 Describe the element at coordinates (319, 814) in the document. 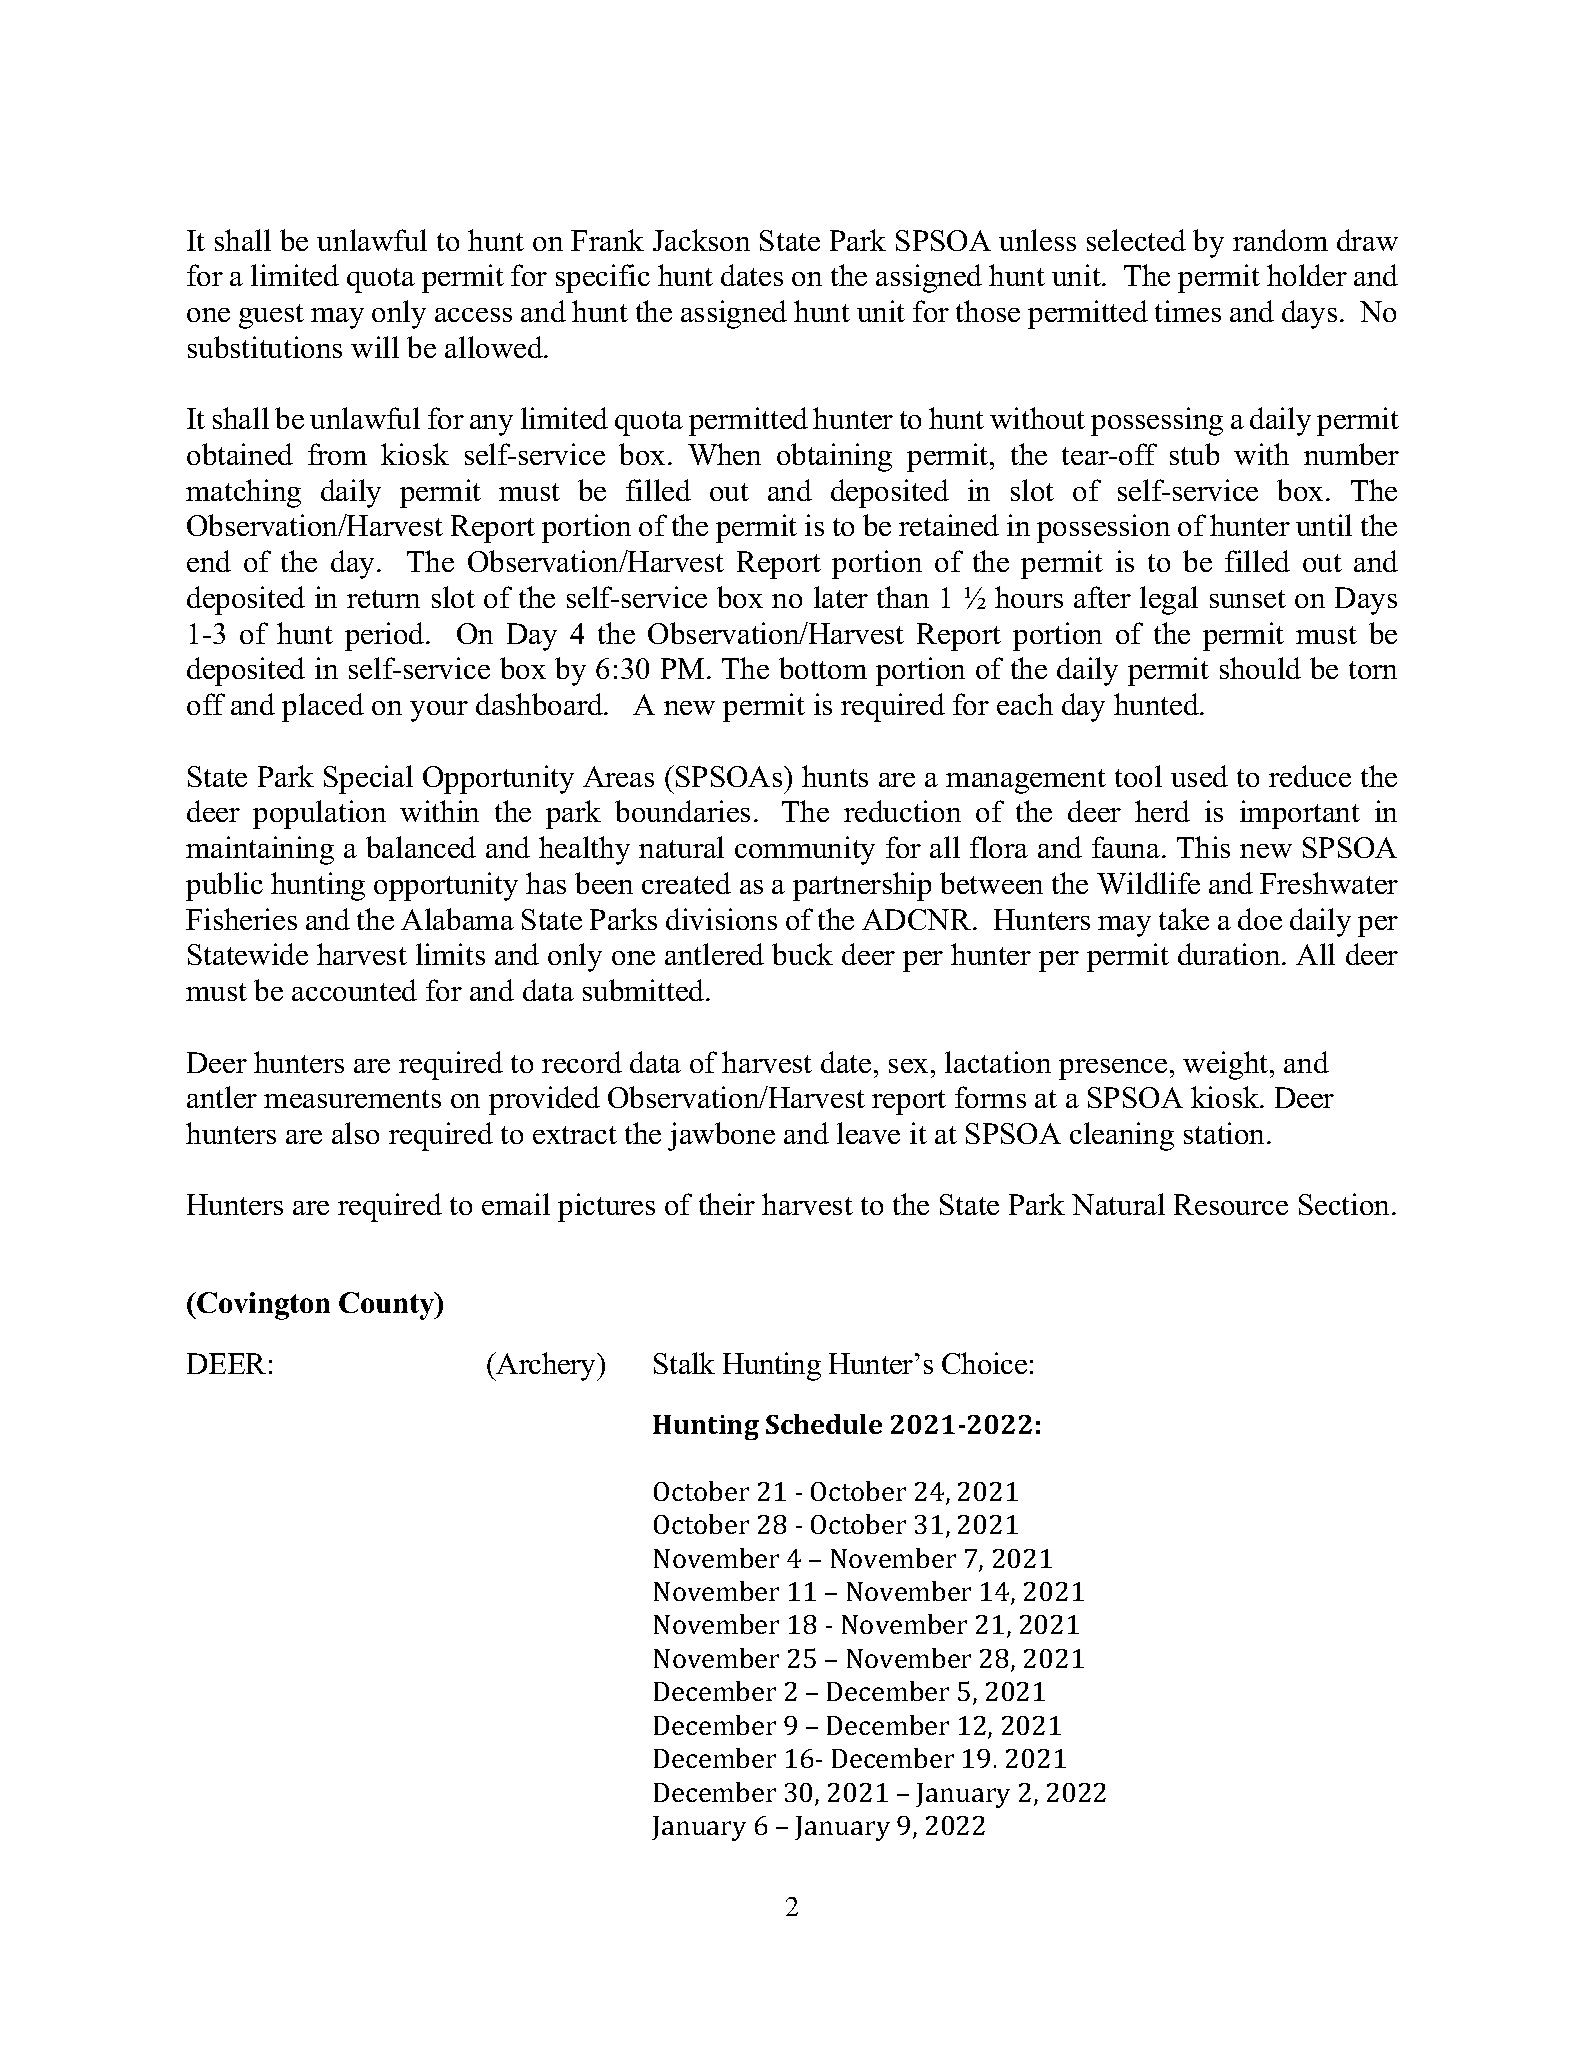

I see `population` at that location.
